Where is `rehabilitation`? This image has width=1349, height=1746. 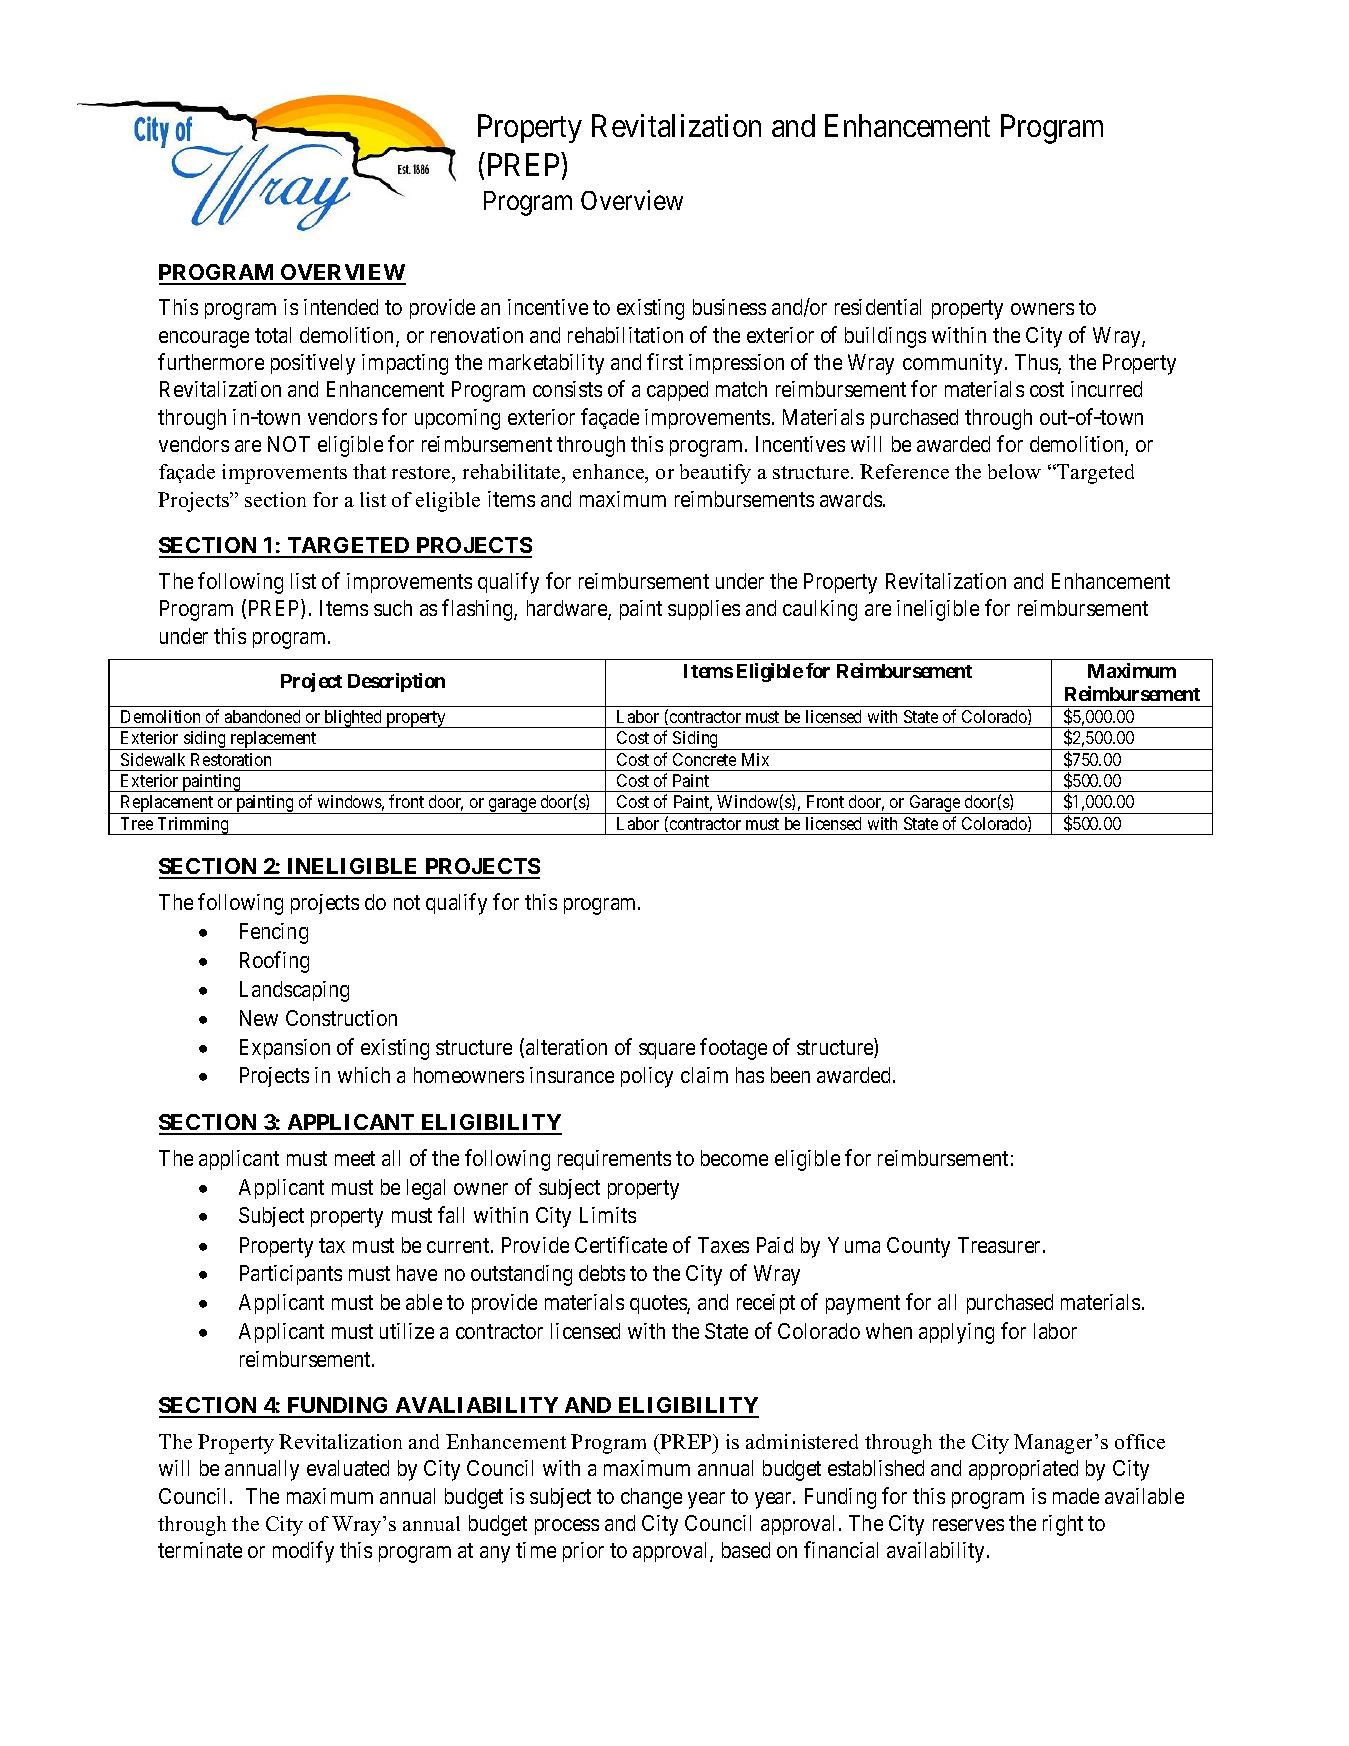
rehabilitation is located at coordinates (625, 335).
